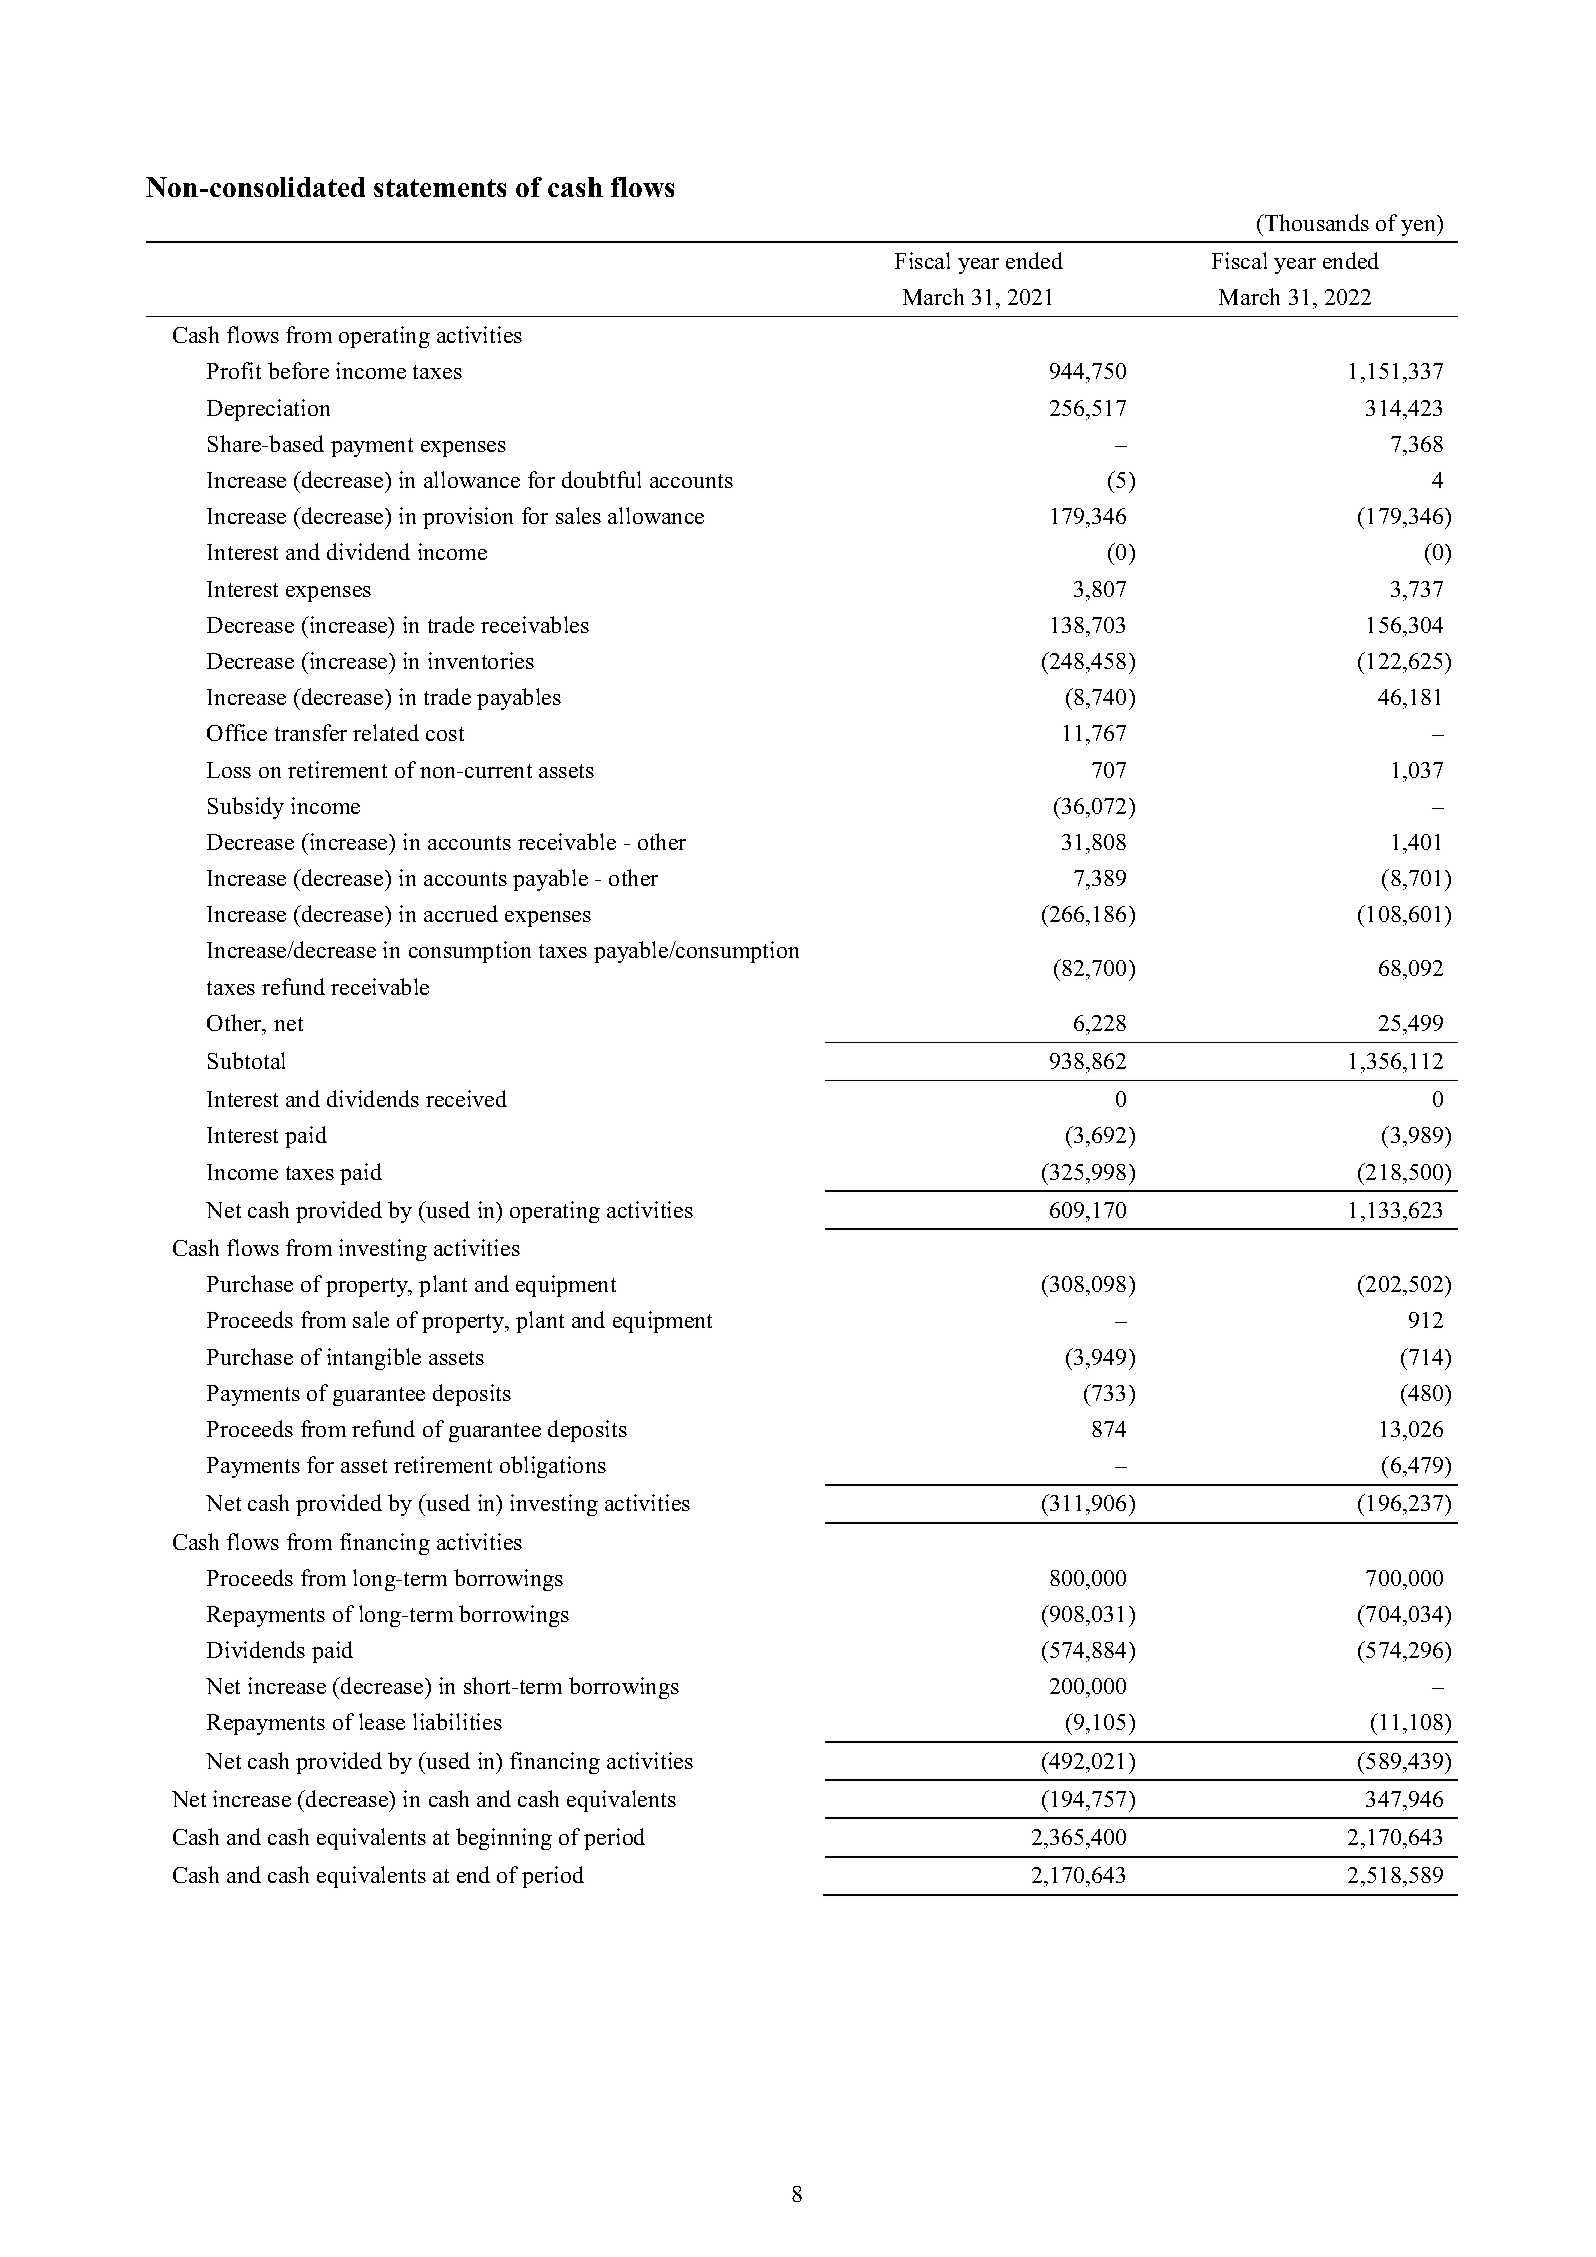  Describe the element at coordinates (382, 1721) in the screenshot. I see `lease` at that location.
